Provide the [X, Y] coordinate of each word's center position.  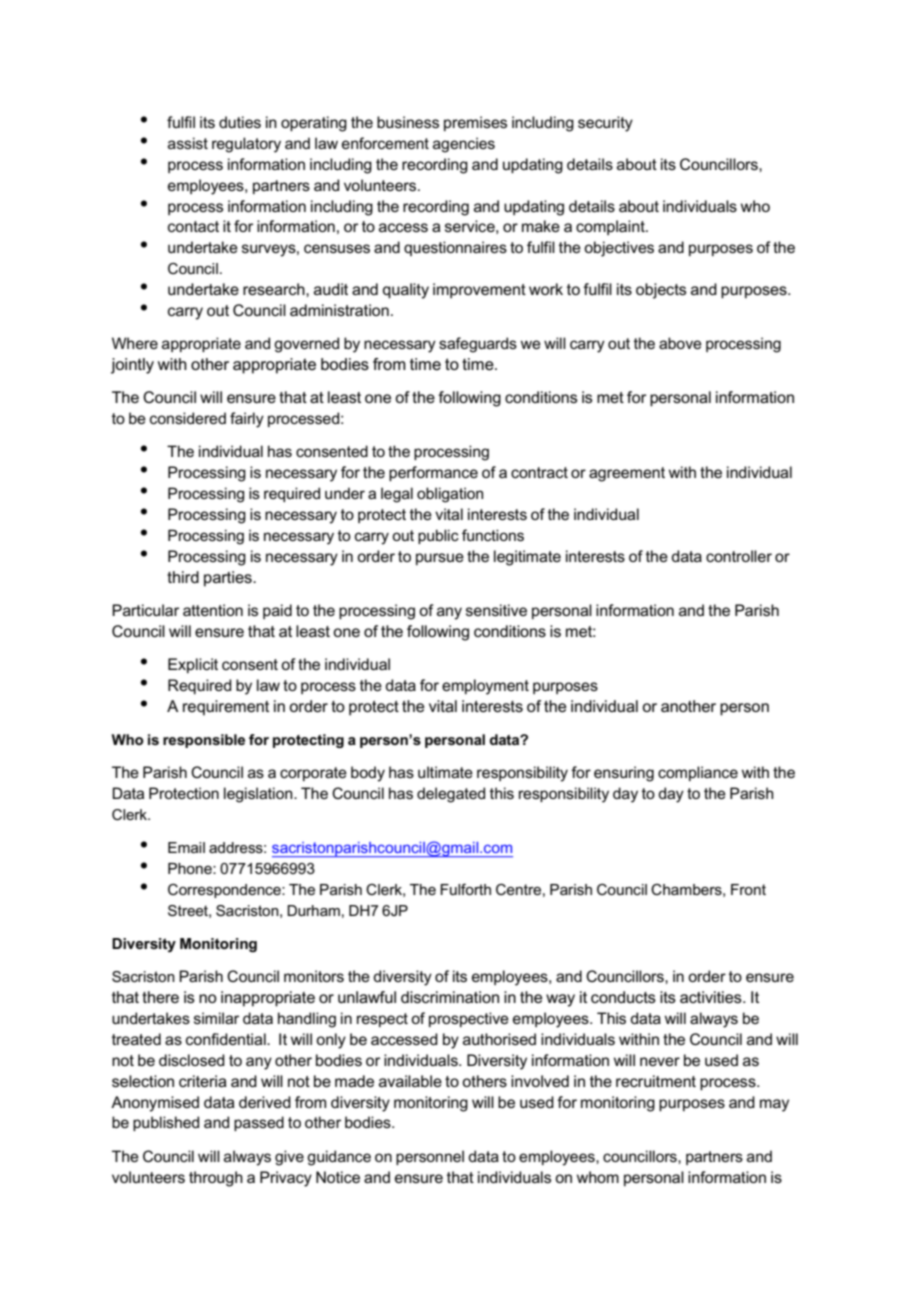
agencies [464, 145]
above [680, 343]
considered [188, 418]
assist [188, 143]
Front [748, 889]
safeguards [478, 345]
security [605, 124]
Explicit [193, 665]
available [410, 1081]
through [216, 1179]
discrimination [450, 997]
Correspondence [225, 891]
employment [485, 687]
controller [739, 556]
